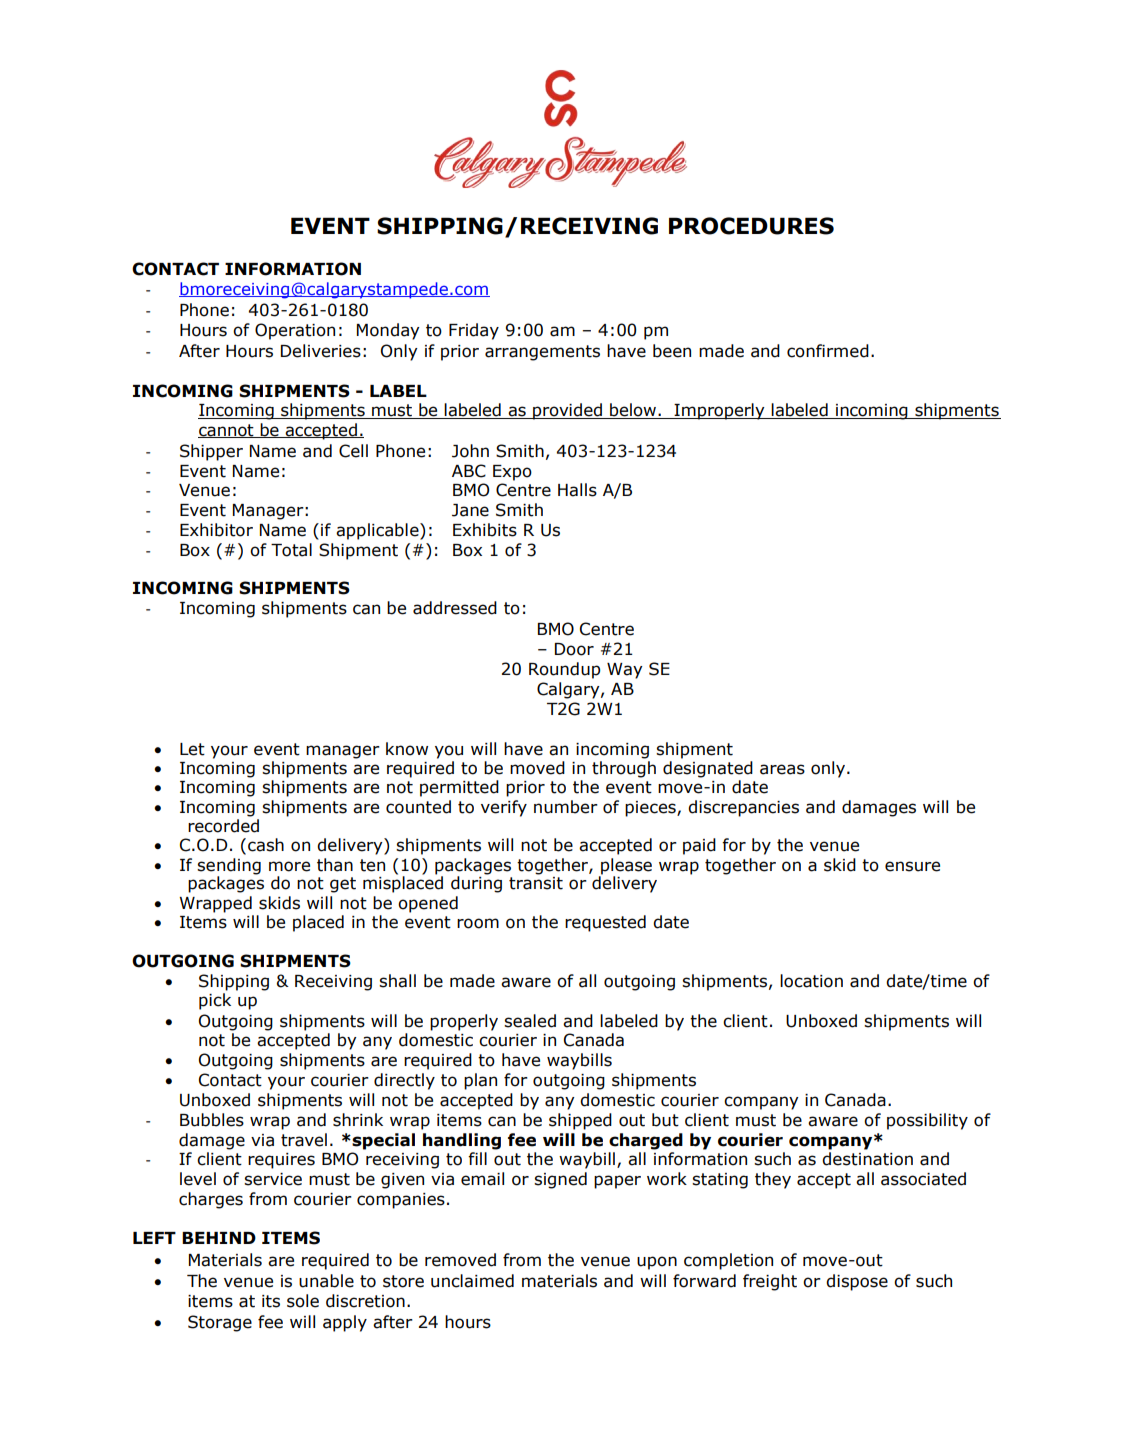 The height and width of the screenshot is (1454, 1124). I want to click on unclaimed, so click(472, 1281).
